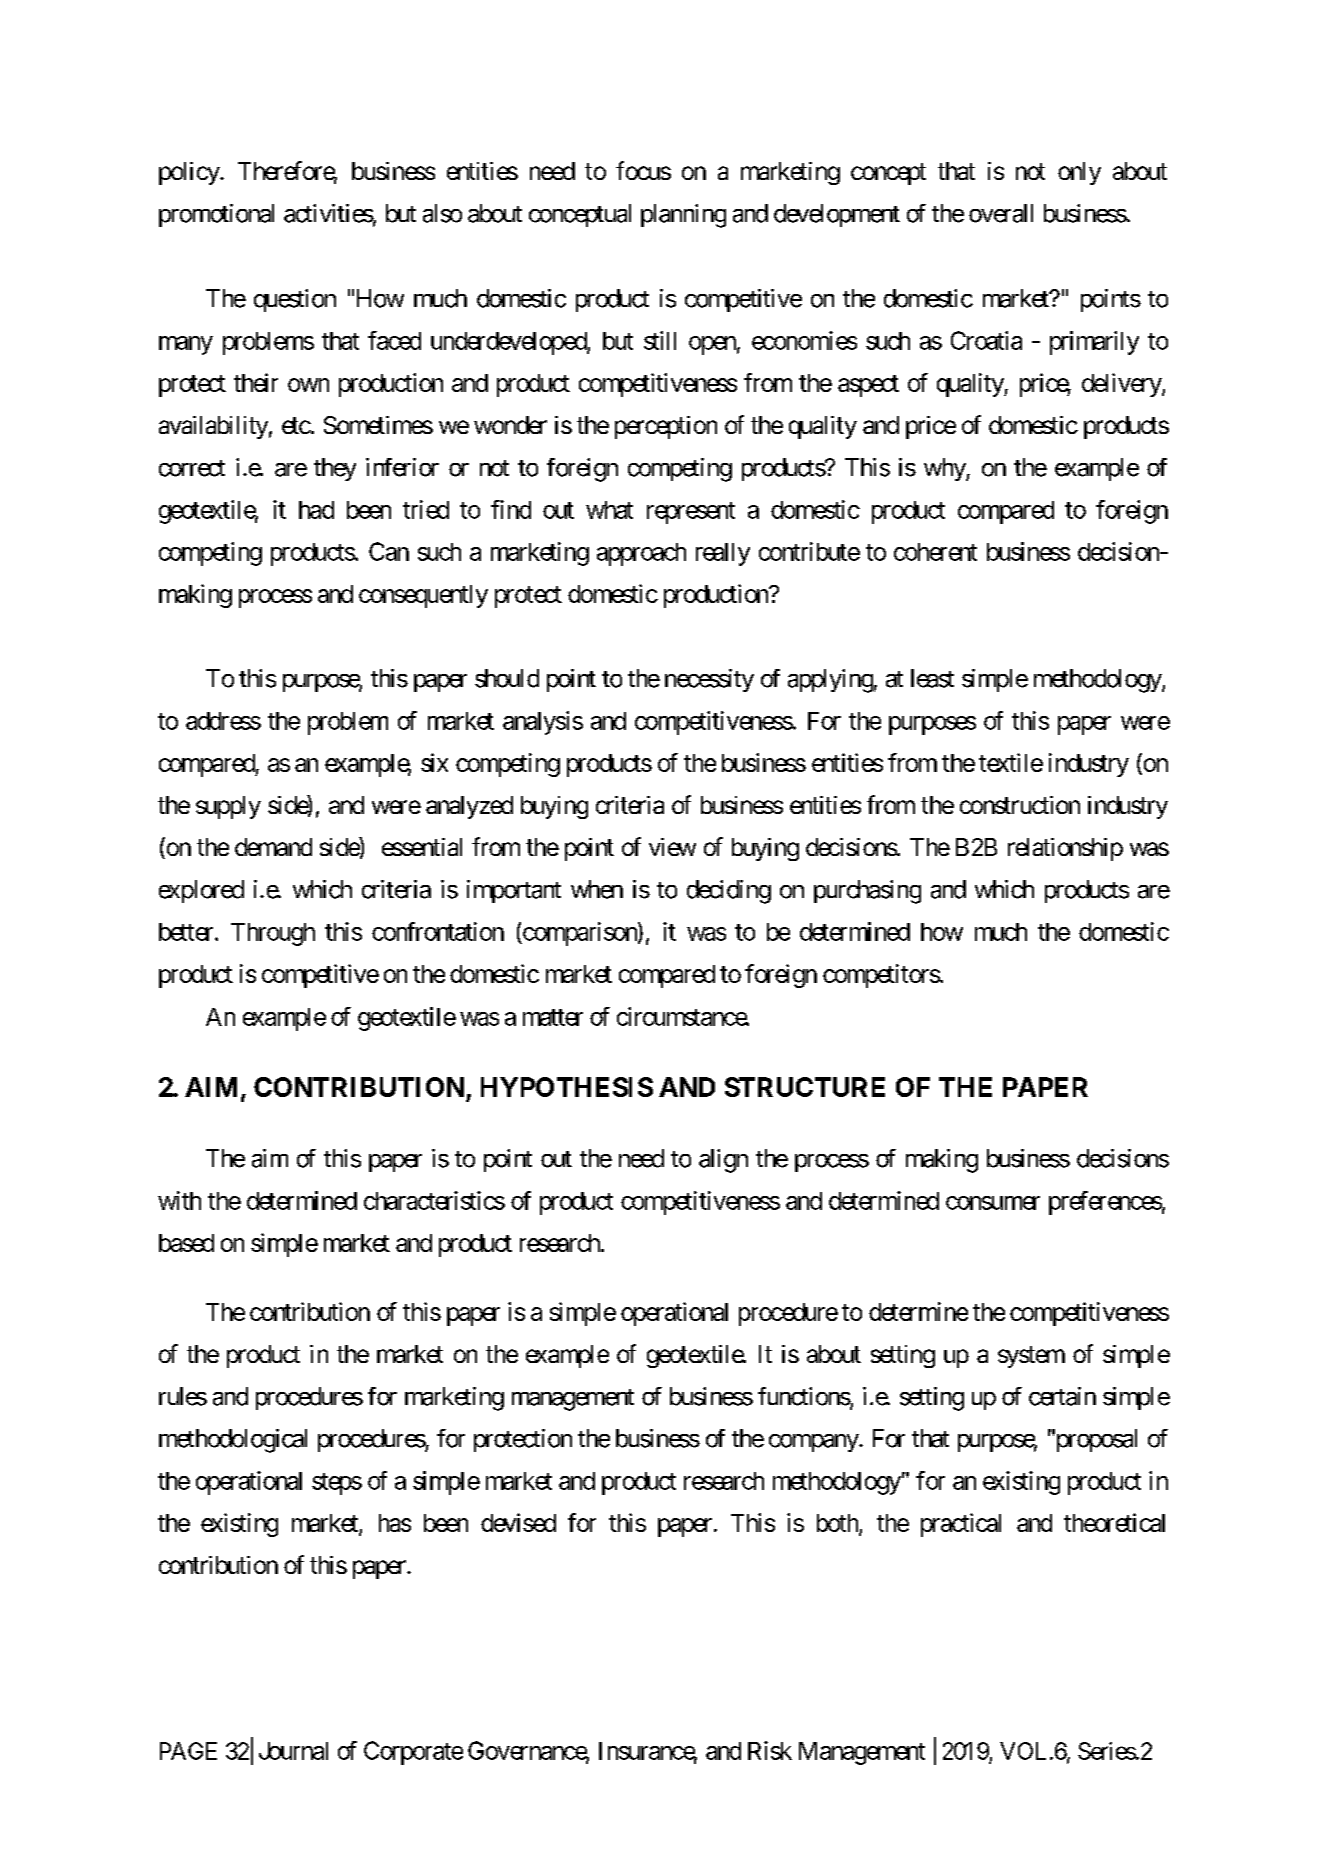 This image has width=1325, height=1875. I want to click on planning, so click(683, 216).
